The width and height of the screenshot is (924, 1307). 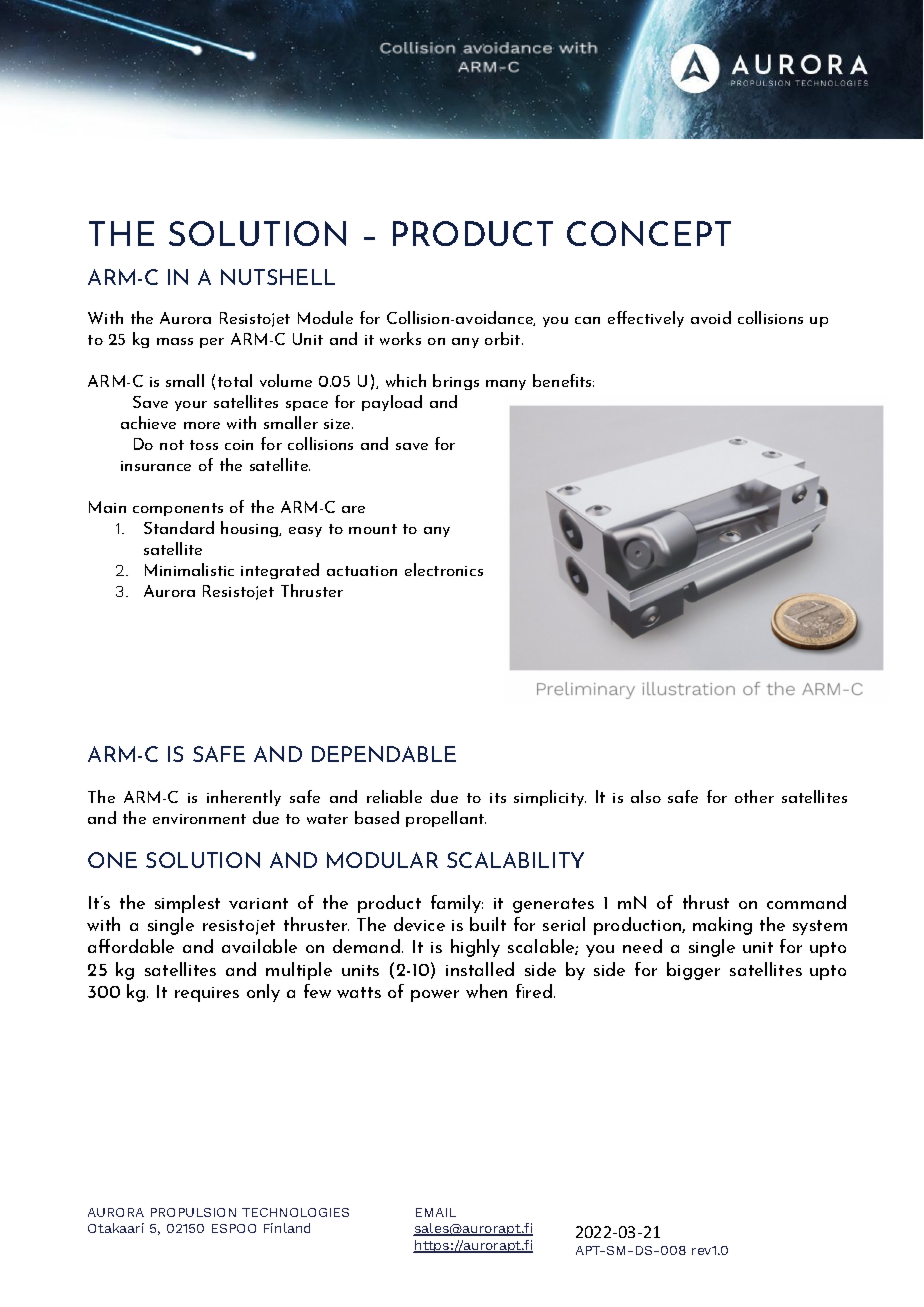 What do you see at coordinates (278, 277) in the screenshot?
I see `NUTSHELL` at bounding box center [278, 277].
